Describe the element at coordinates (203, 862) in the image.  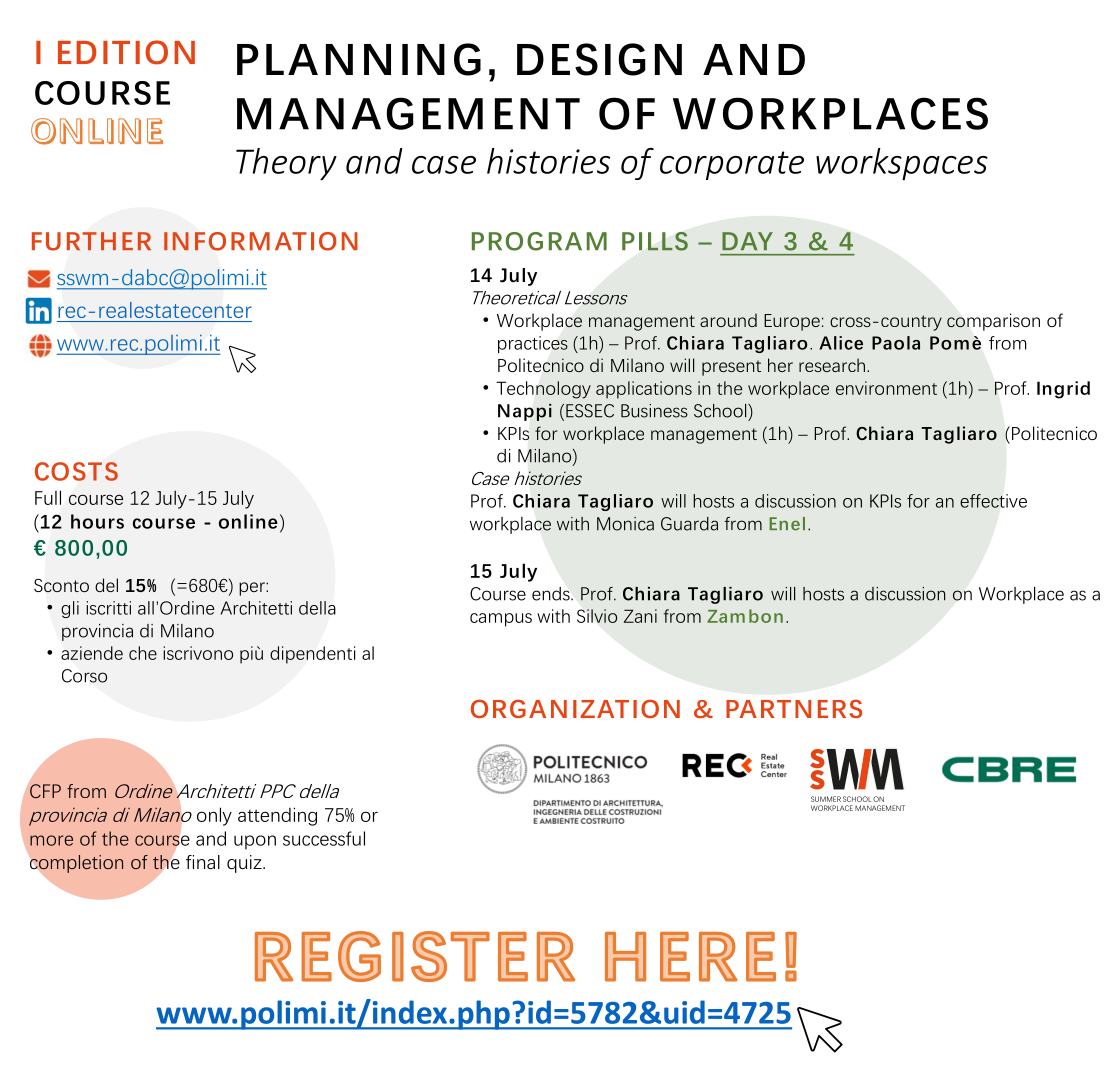
I see `final` at that location.
